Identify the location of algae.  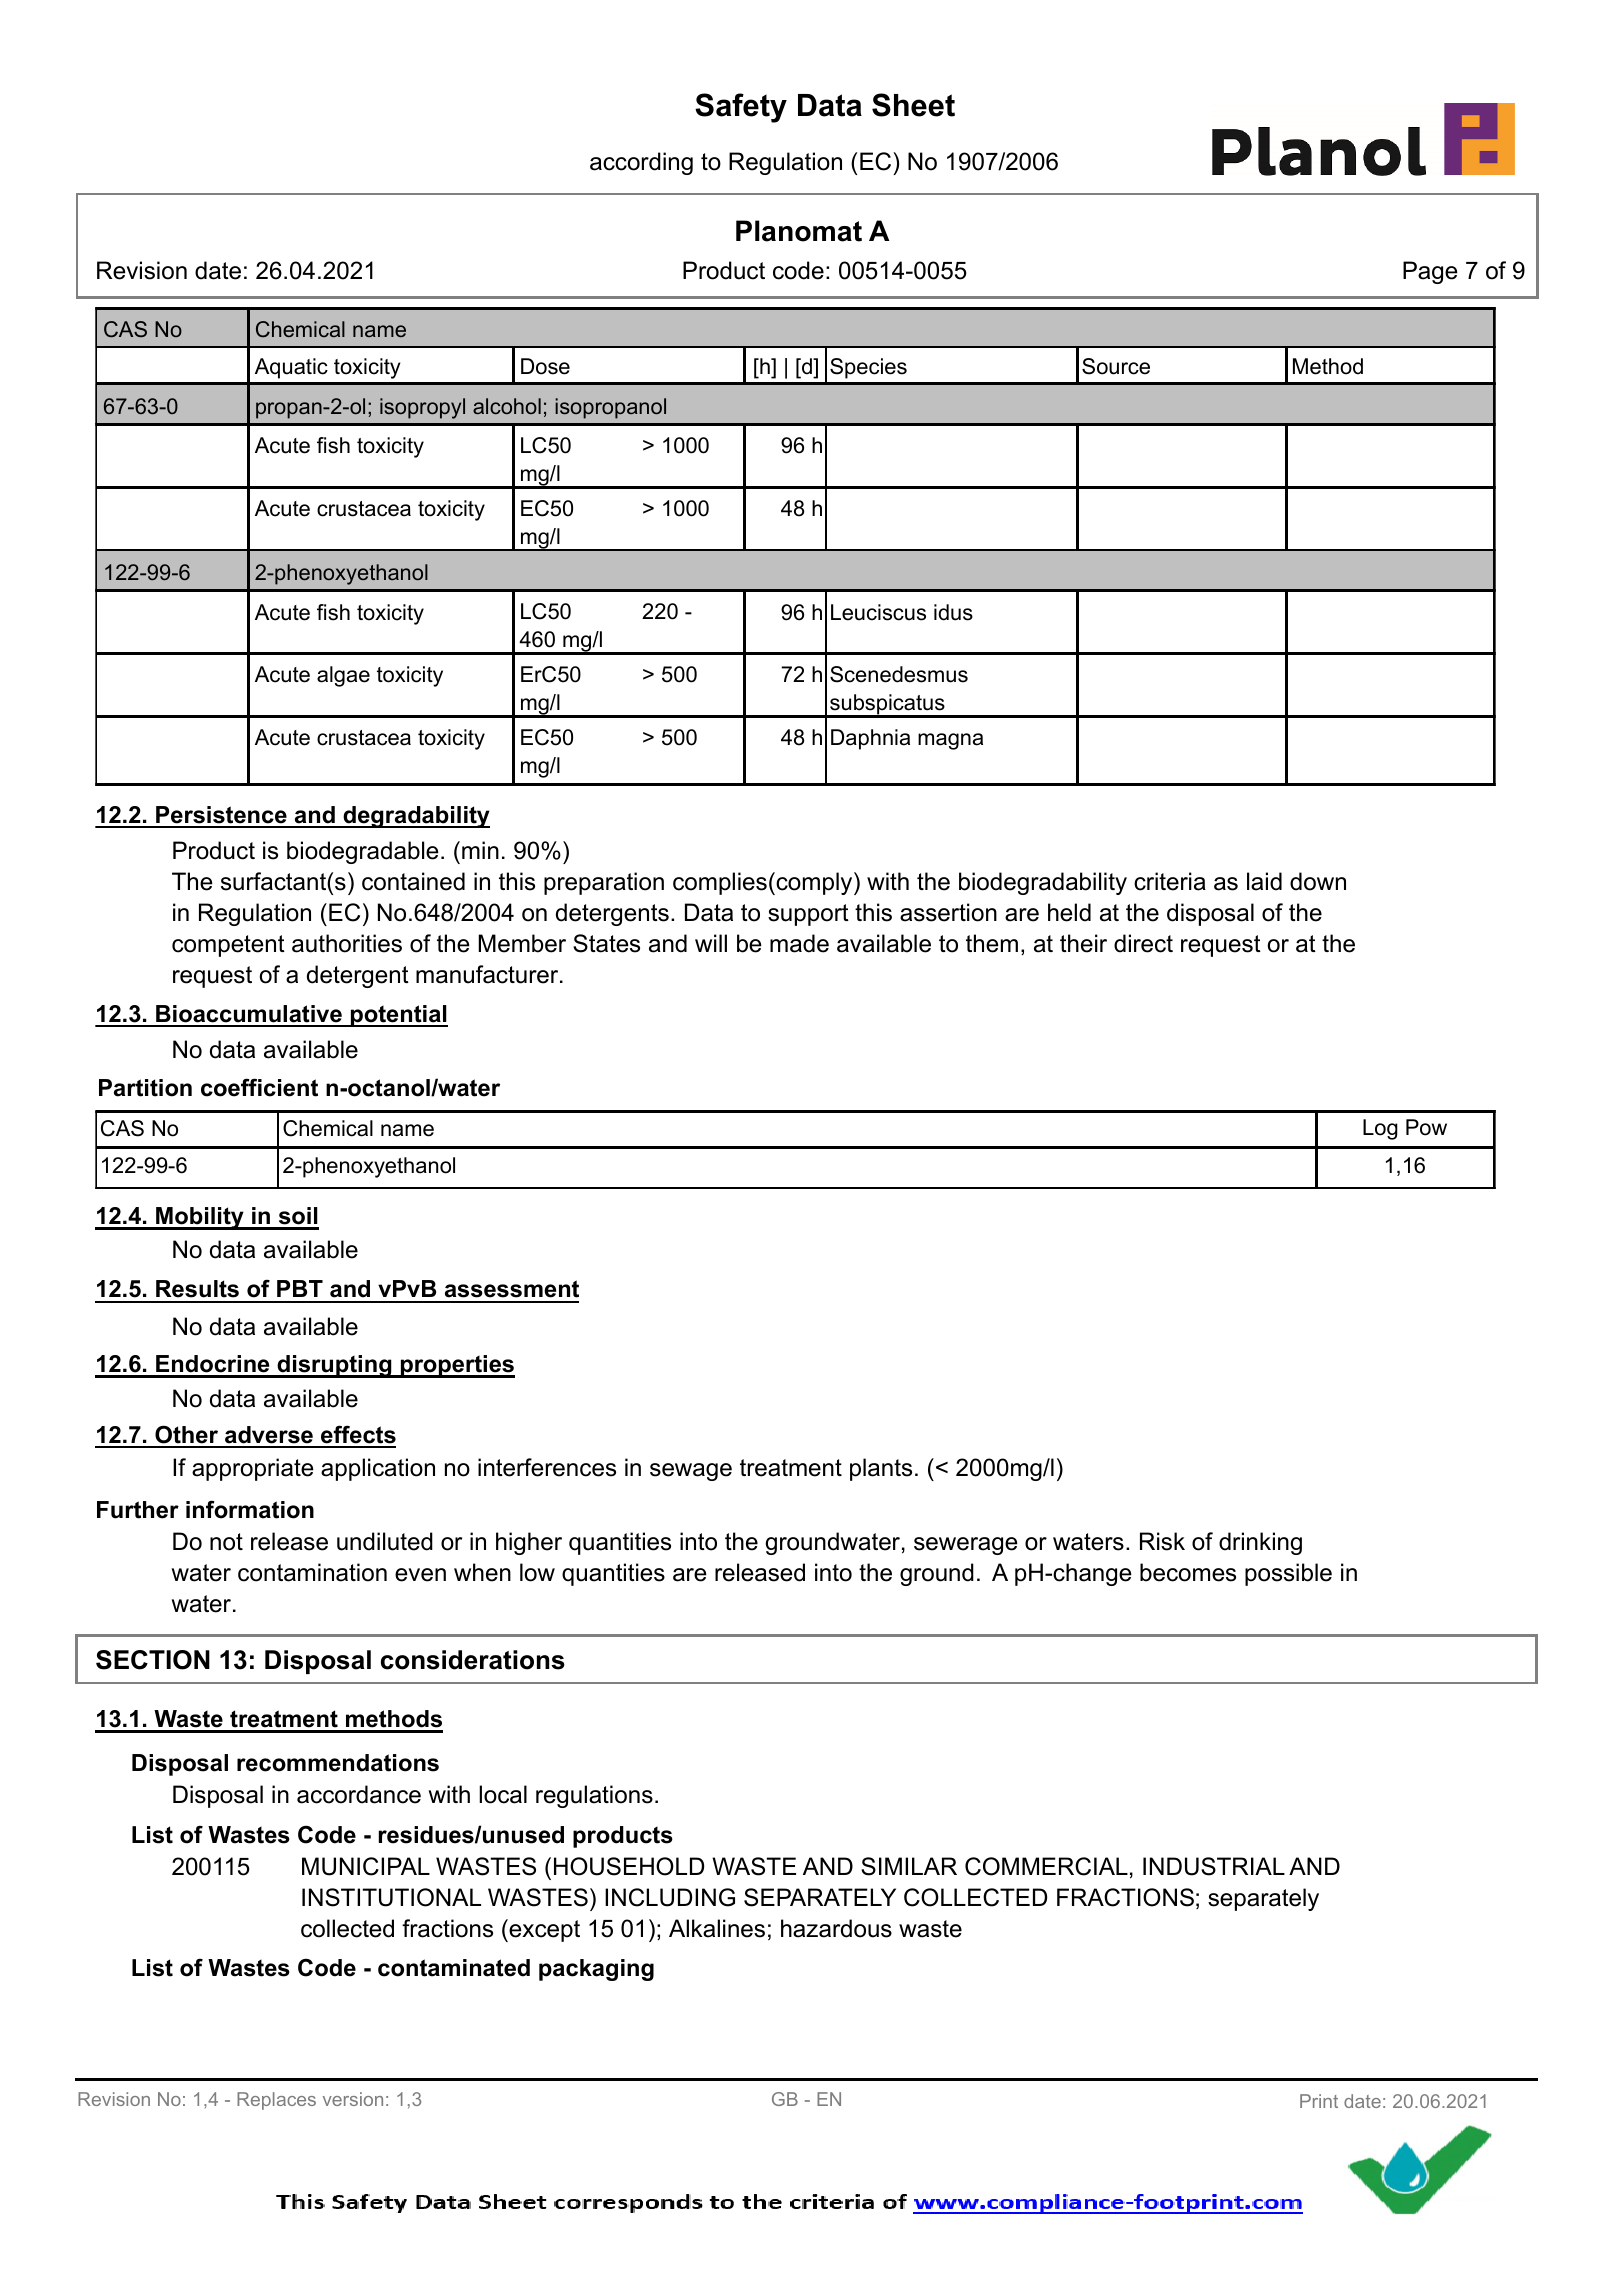
(343, 676).
